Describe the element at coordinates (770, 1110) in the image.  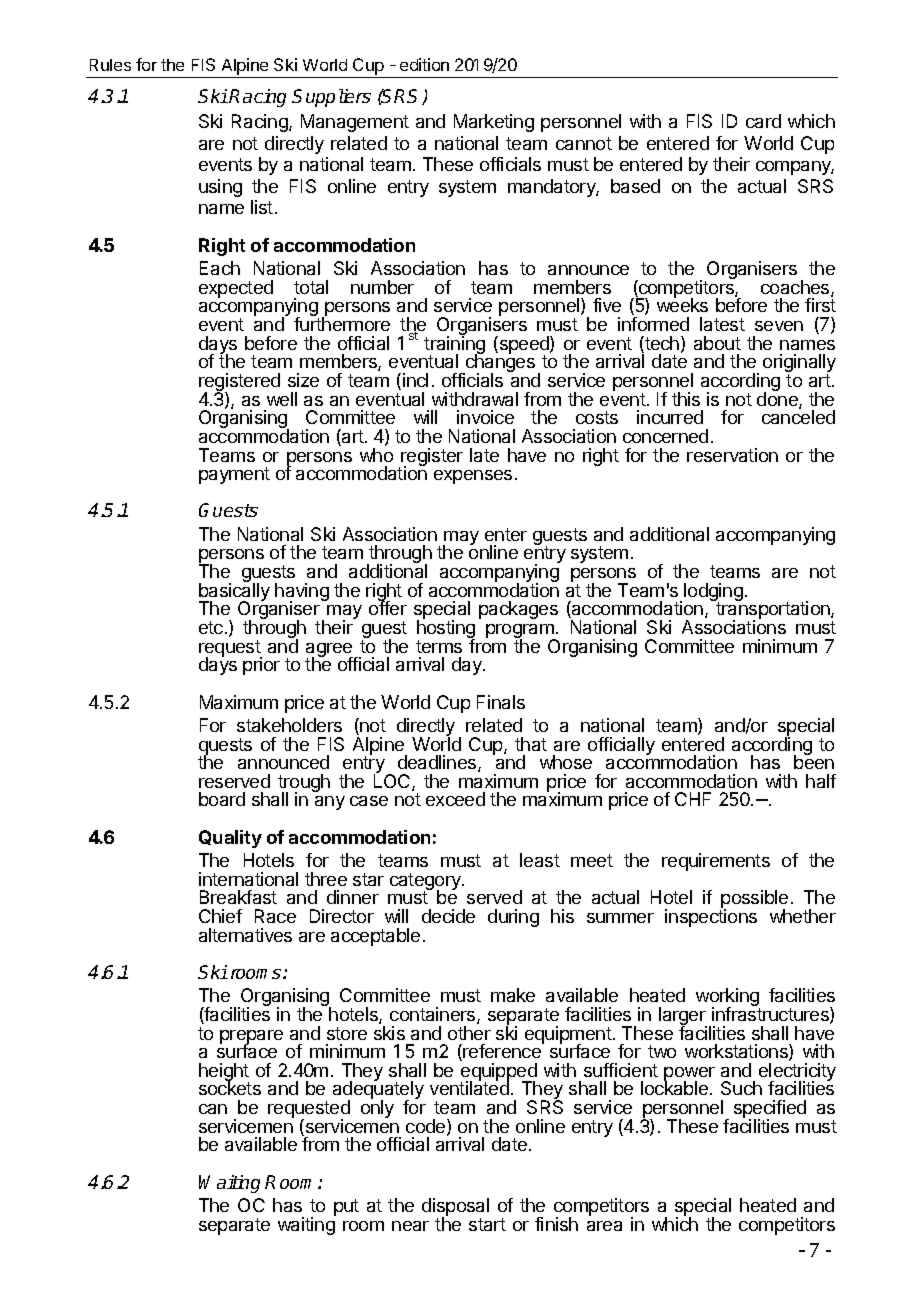
I see `specified` at that location.
